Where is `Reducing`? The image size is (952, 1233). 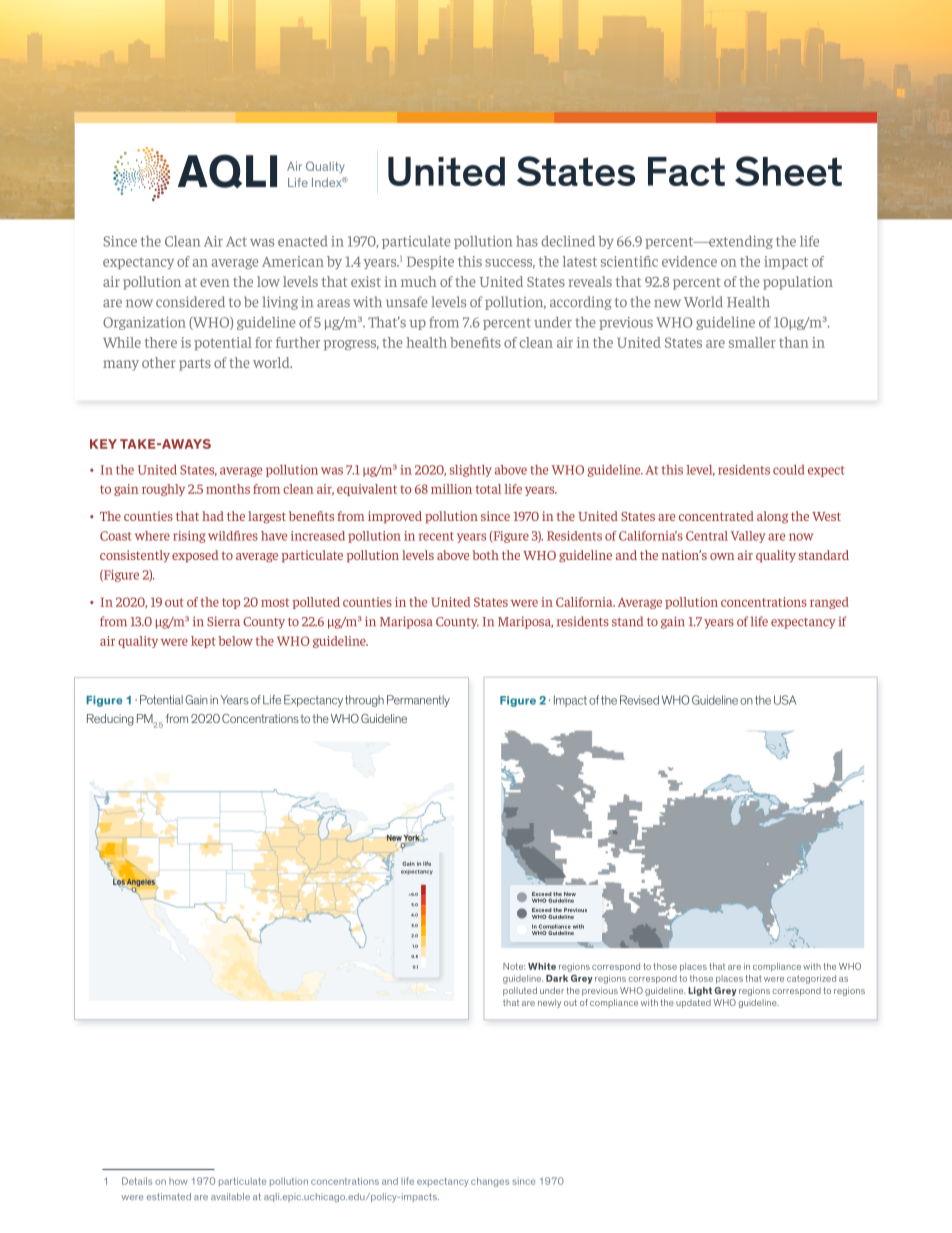 Reducing is located at coordinates (110, 720).
